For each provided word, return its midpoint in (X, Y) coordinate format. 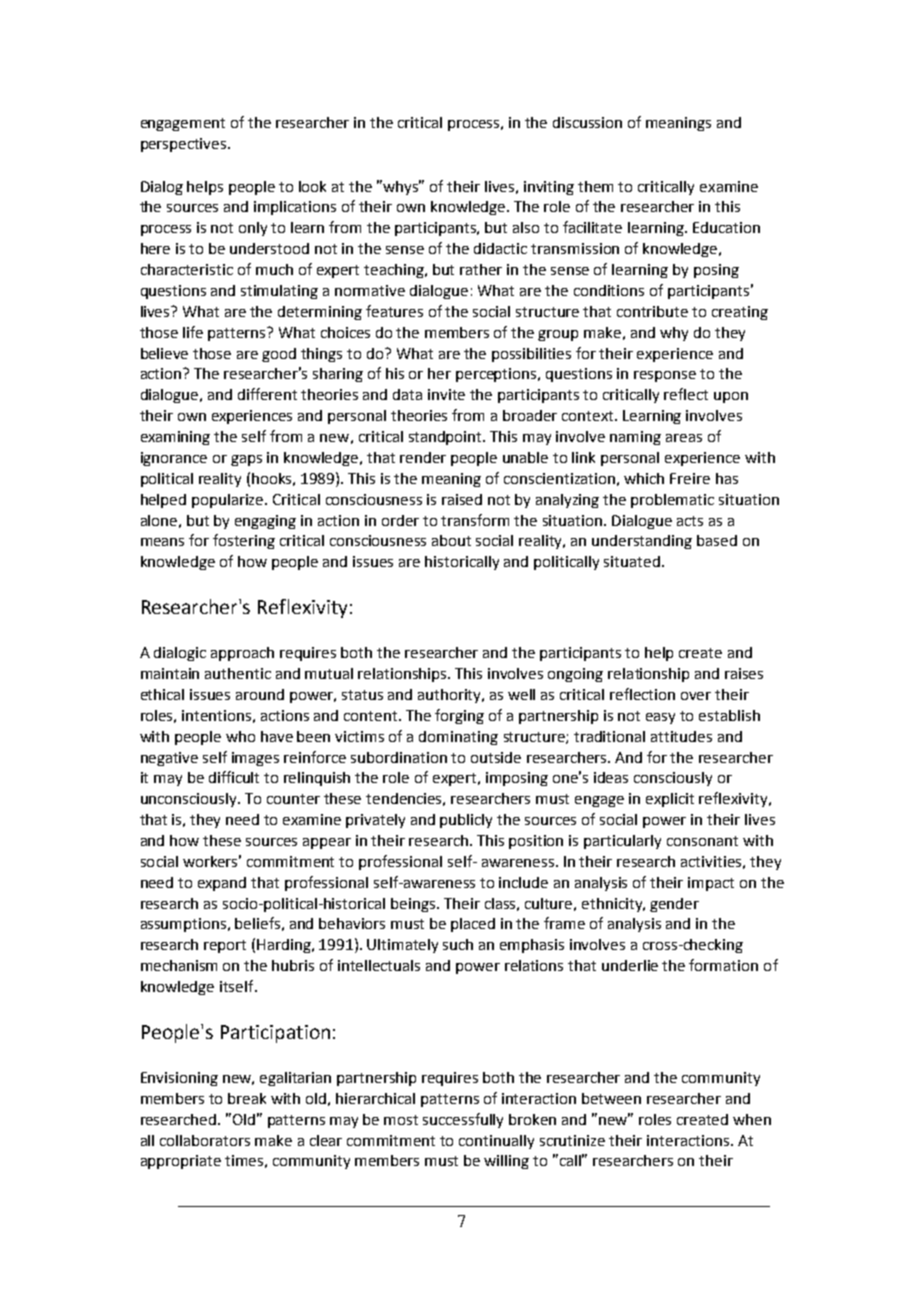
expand (222, 884)
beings (414, 905)
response (665, 376)
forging (459, 716)
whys (402, 187)
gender (674, 905)
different (267, 394)
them (595, 186)
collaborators (205, 1140)
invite (446, 394)
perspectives (185, 145)
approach (242, 654)
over (696, 696)
